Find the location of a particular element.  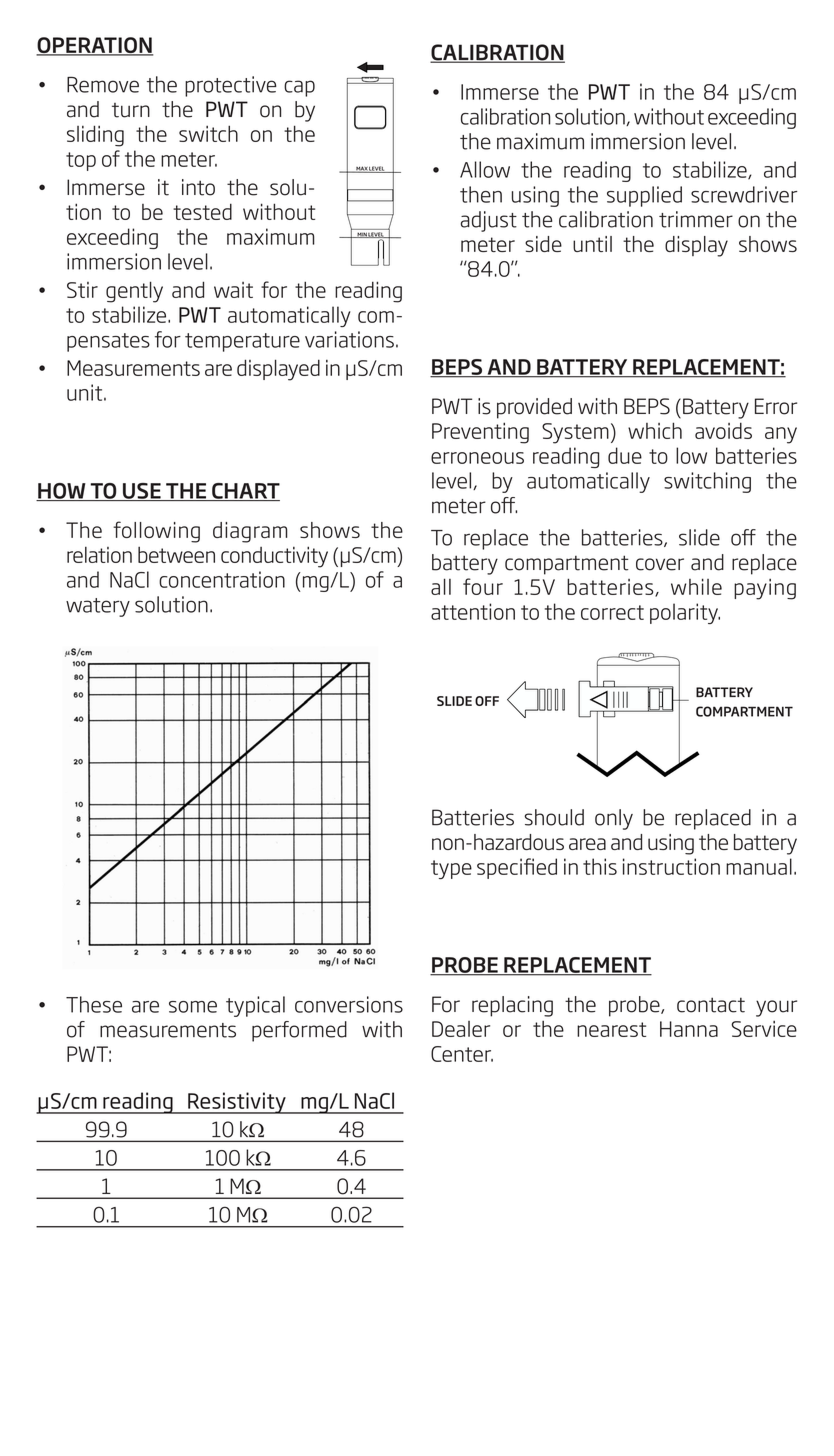

Center is located at coordinates (462, 1054).
